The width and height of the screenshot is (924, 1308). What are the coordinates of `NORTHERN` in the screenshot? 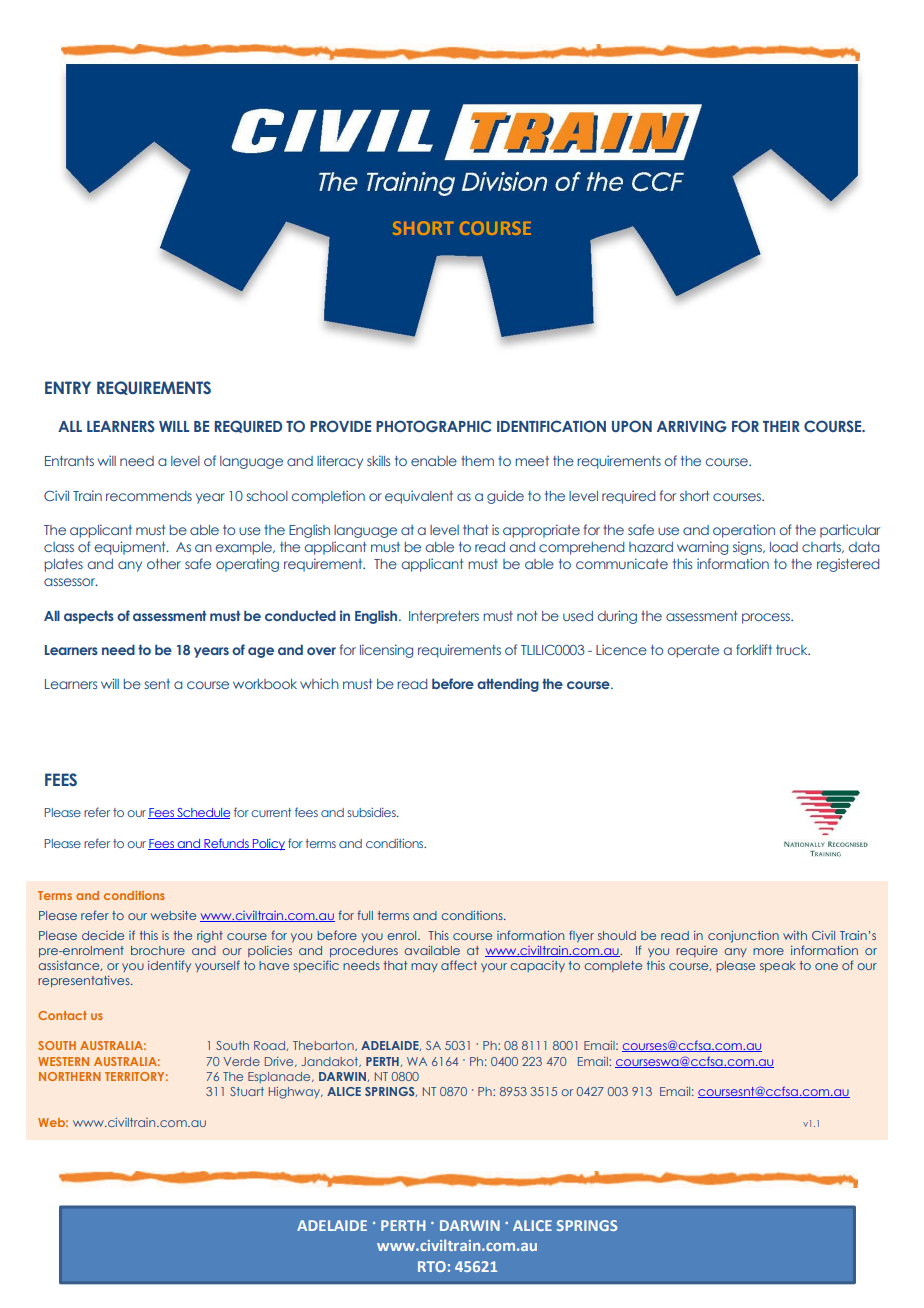 It's located at (70, 1076).
